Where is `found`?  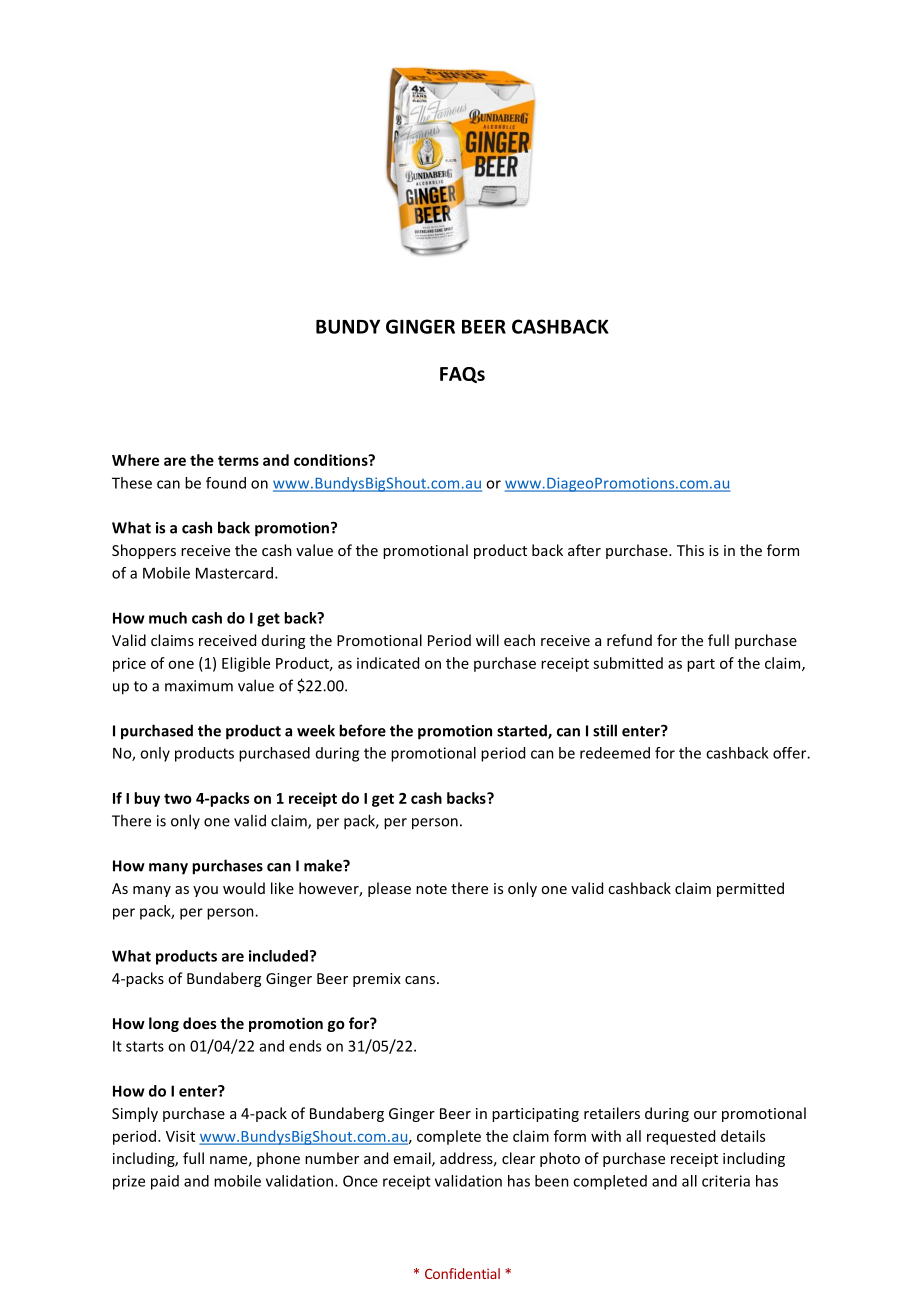
found is located at coordinates (226, 483).
